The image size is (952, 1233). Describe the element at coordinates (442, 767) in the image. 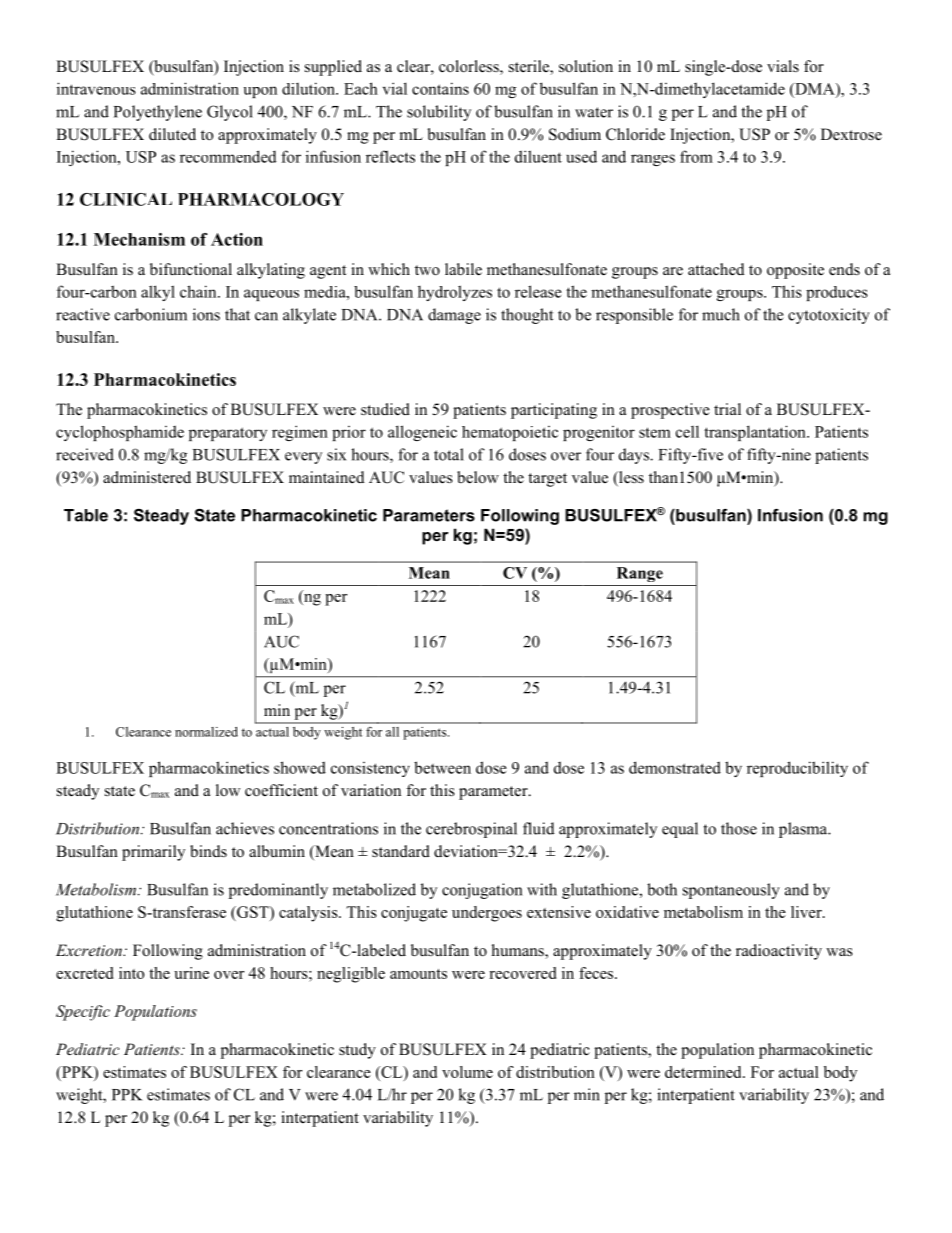

I see `between` at that location.
